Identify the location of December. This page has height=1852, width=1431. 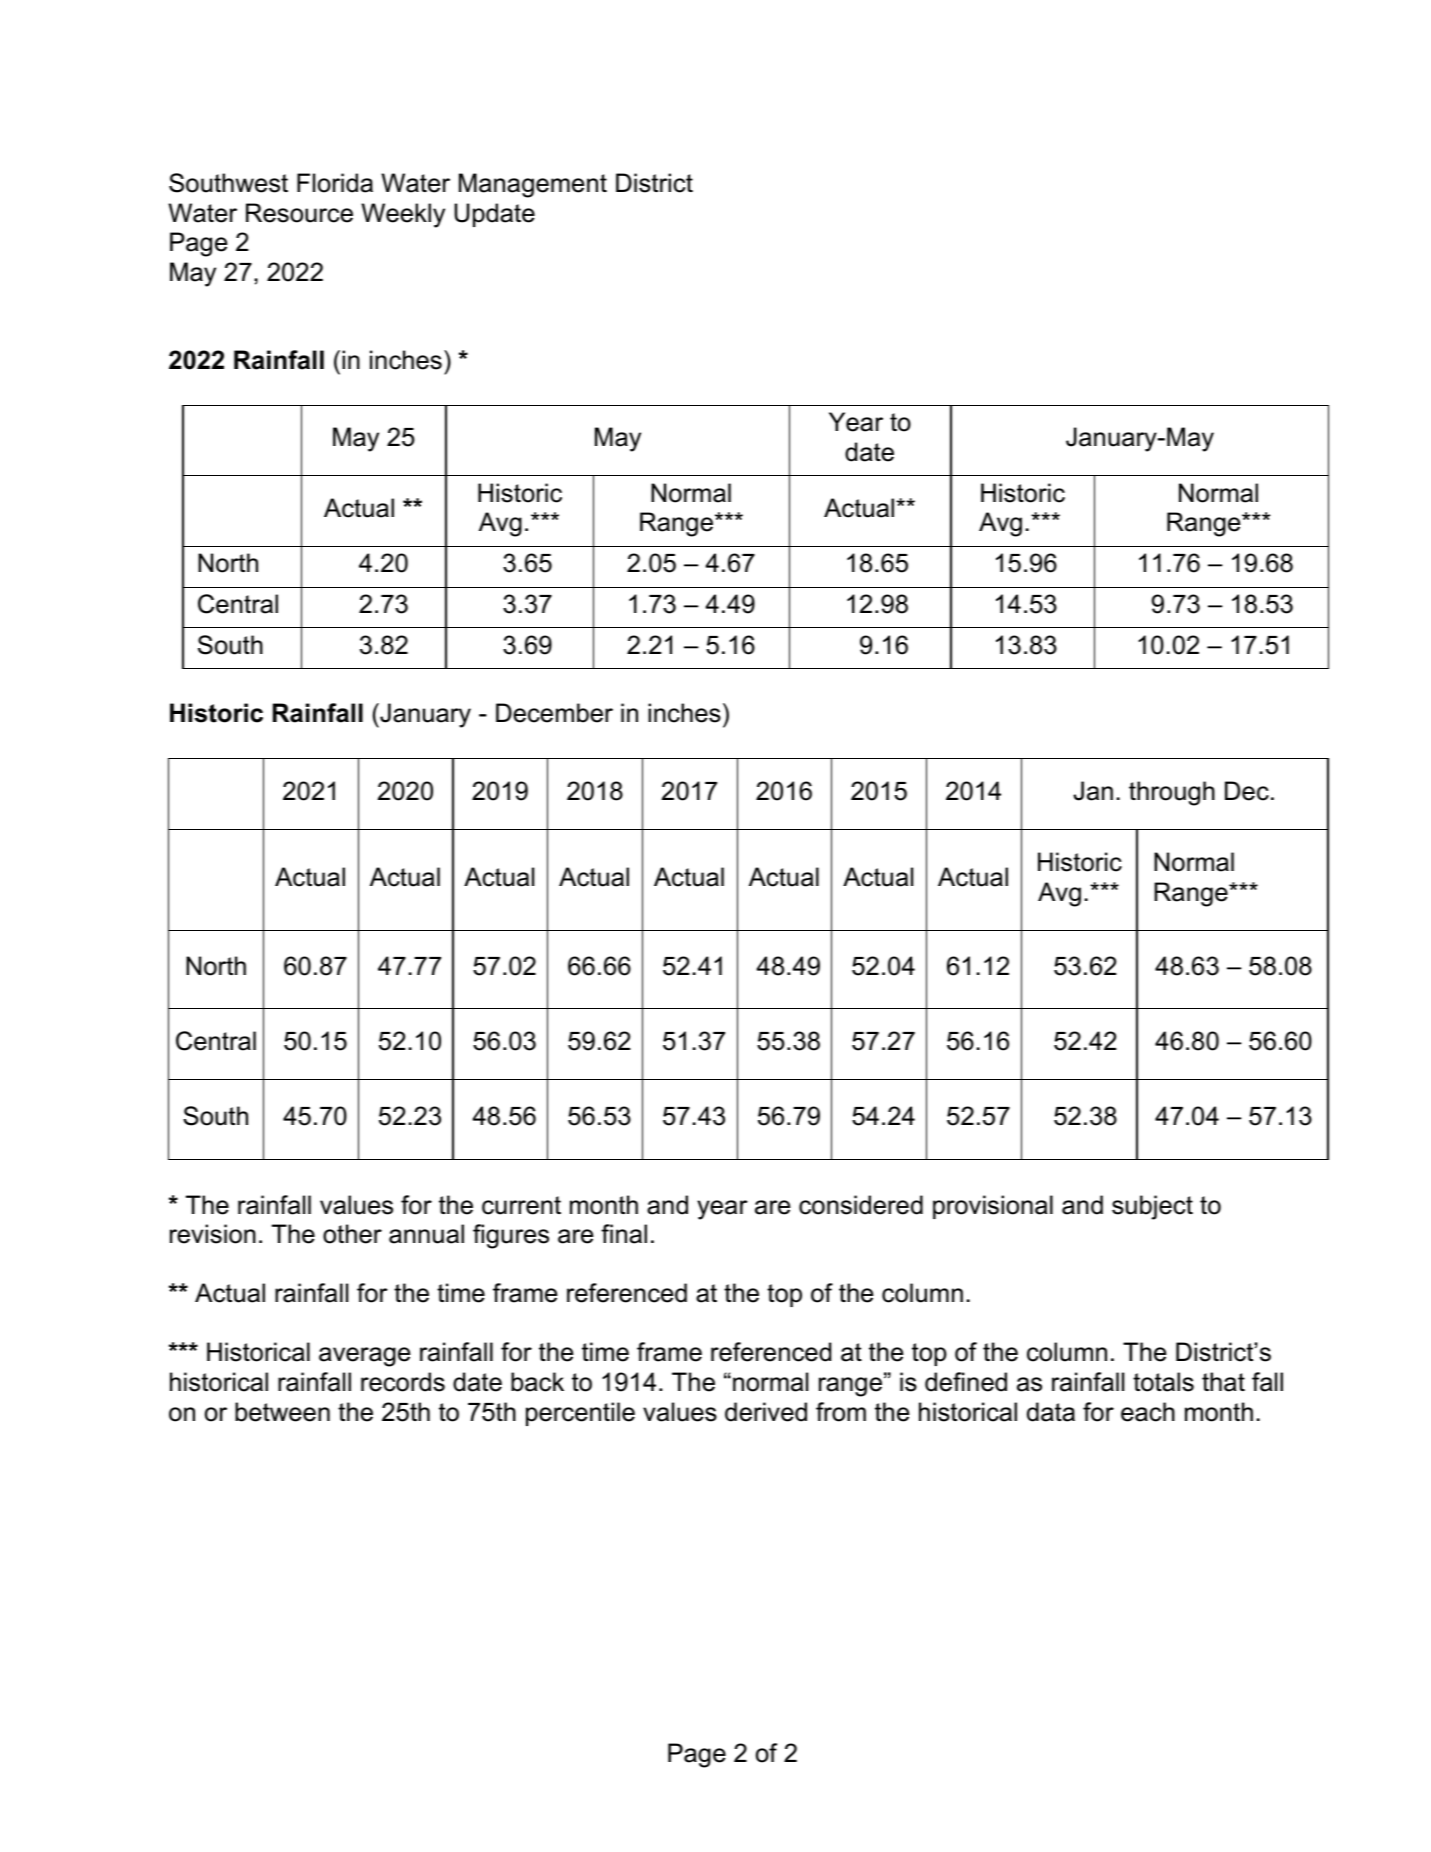
(554, 713).
